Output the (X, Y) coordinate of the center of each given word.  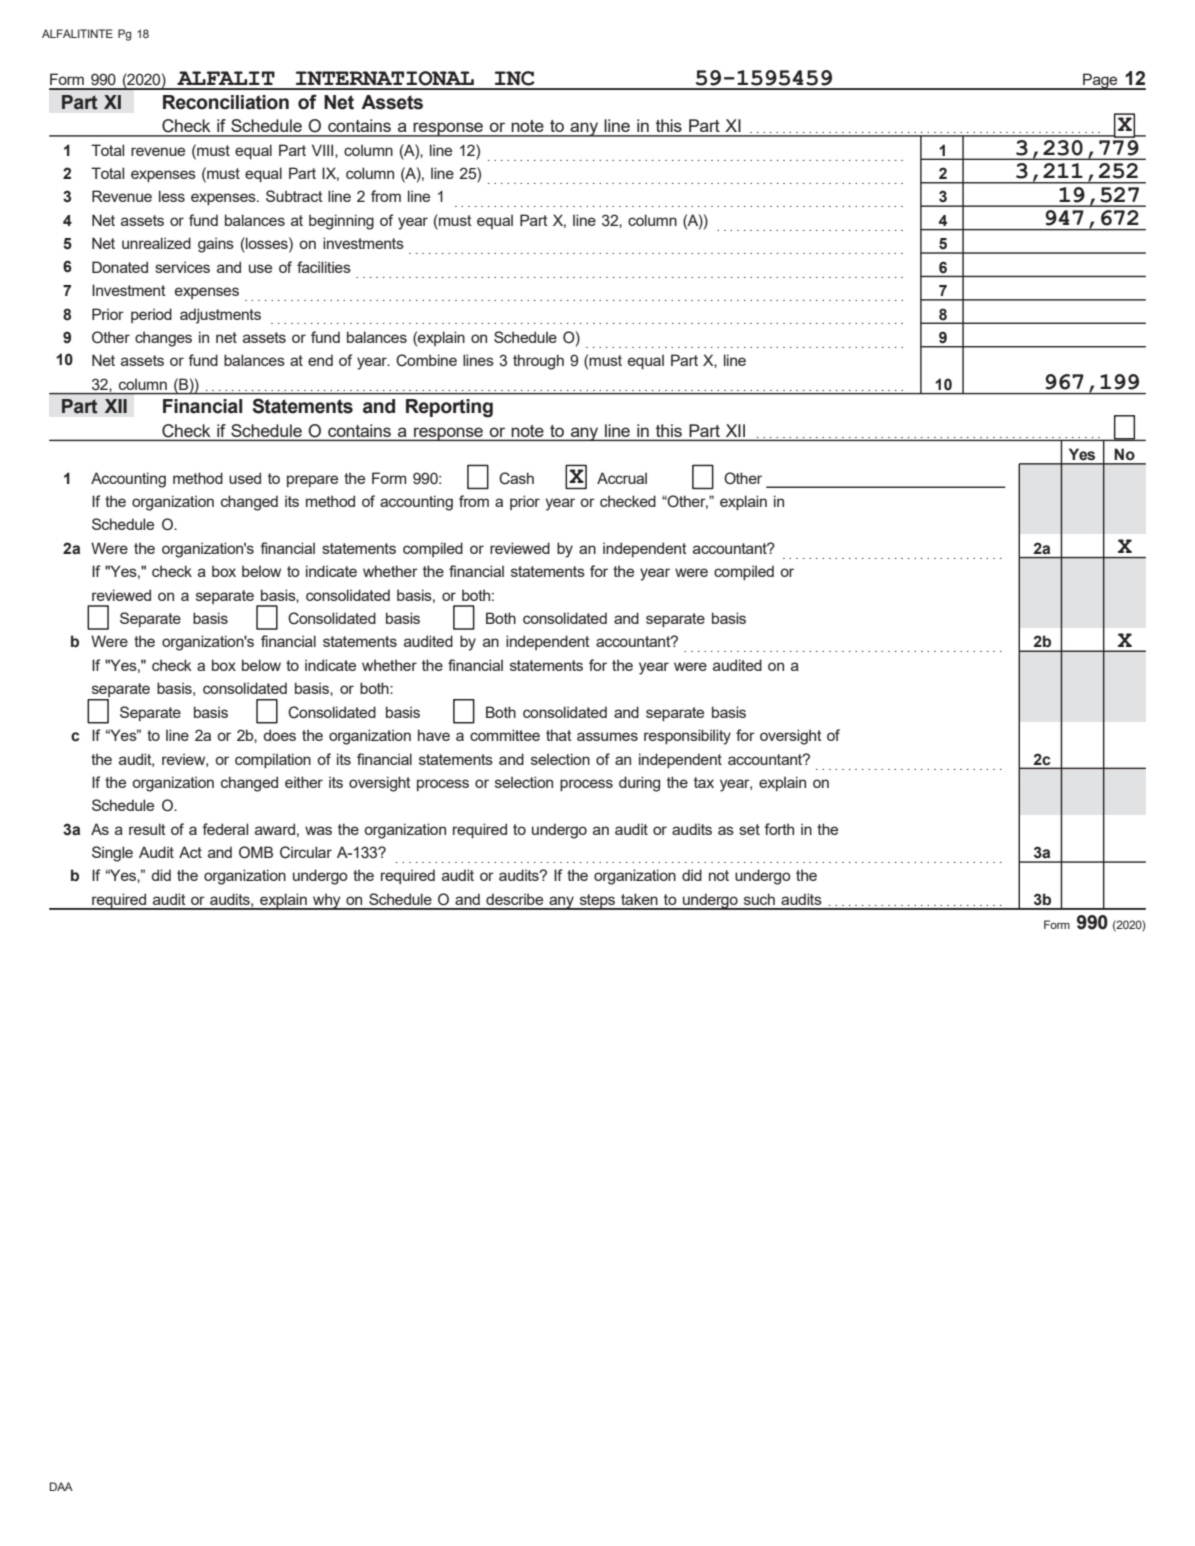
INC (515, 78)
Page (1100, 81)
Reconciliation (226, 102)
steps (597, 902)
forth (779, 829)
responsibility (687, 737)
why (327, 901)
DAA (61, 1486)
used (245, 478)
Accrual (622, 478)
